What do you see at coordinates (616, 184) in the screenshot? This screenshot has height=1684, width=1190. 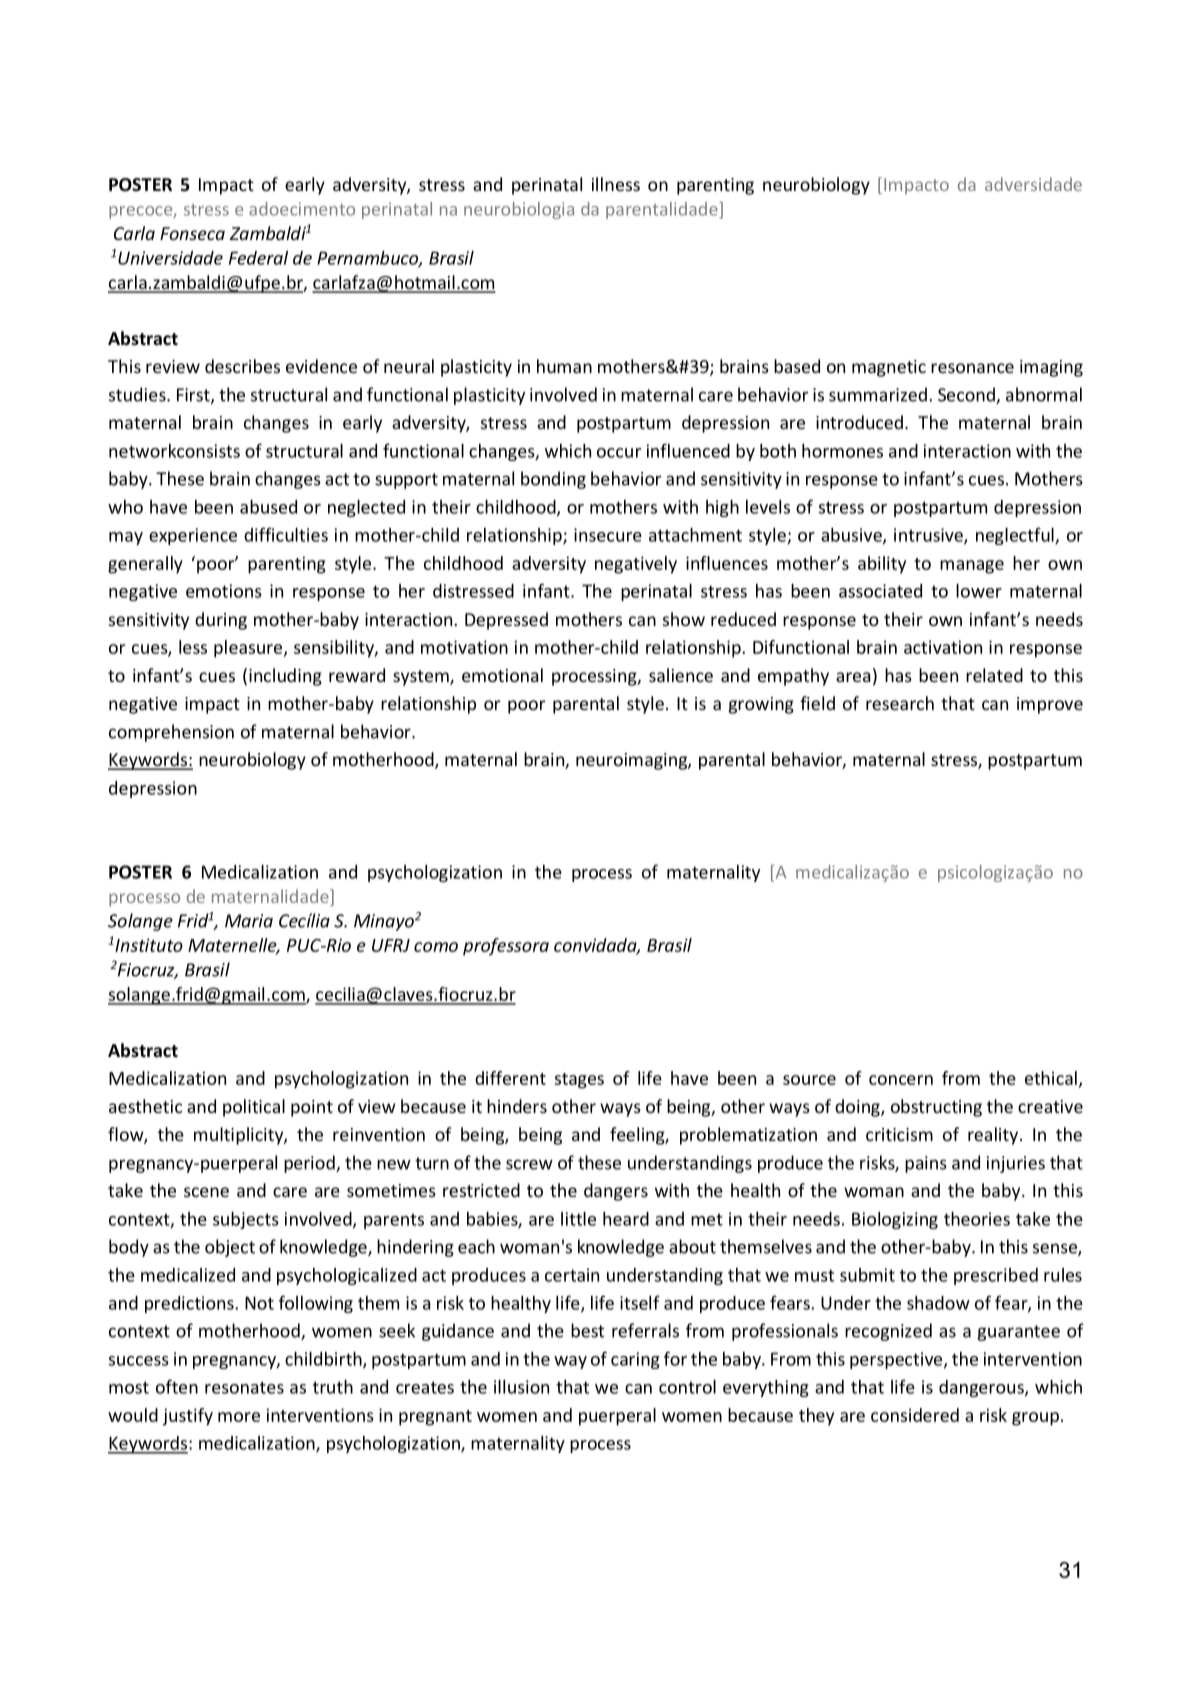 I see `illness` at bounding box center [616, 184].
